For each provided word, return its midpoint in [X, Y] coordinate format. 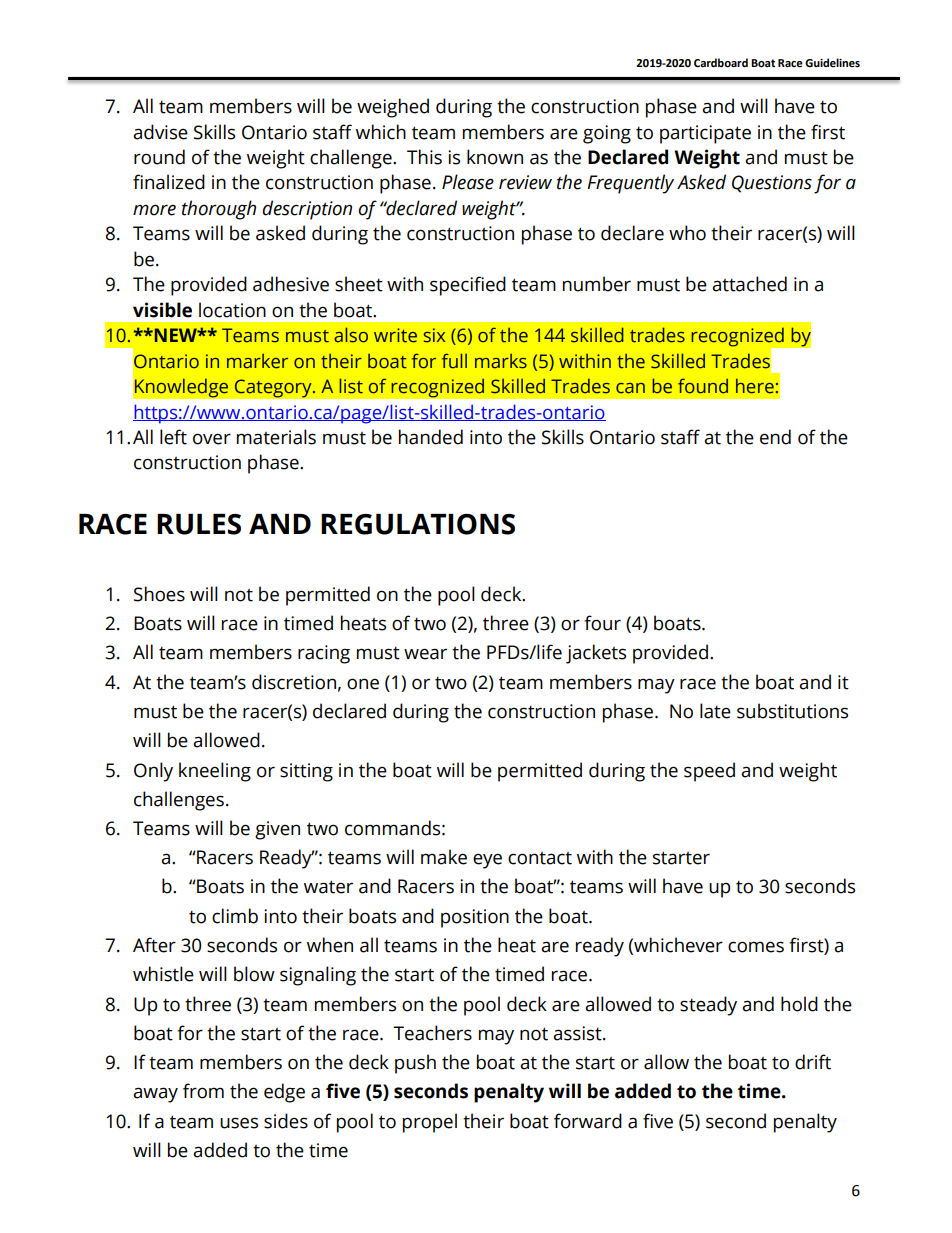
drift [813, 1062]
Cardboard [721, 63]
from [203, 1091]
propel [430, 1123]
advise [160, 132]
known [495, 157]
